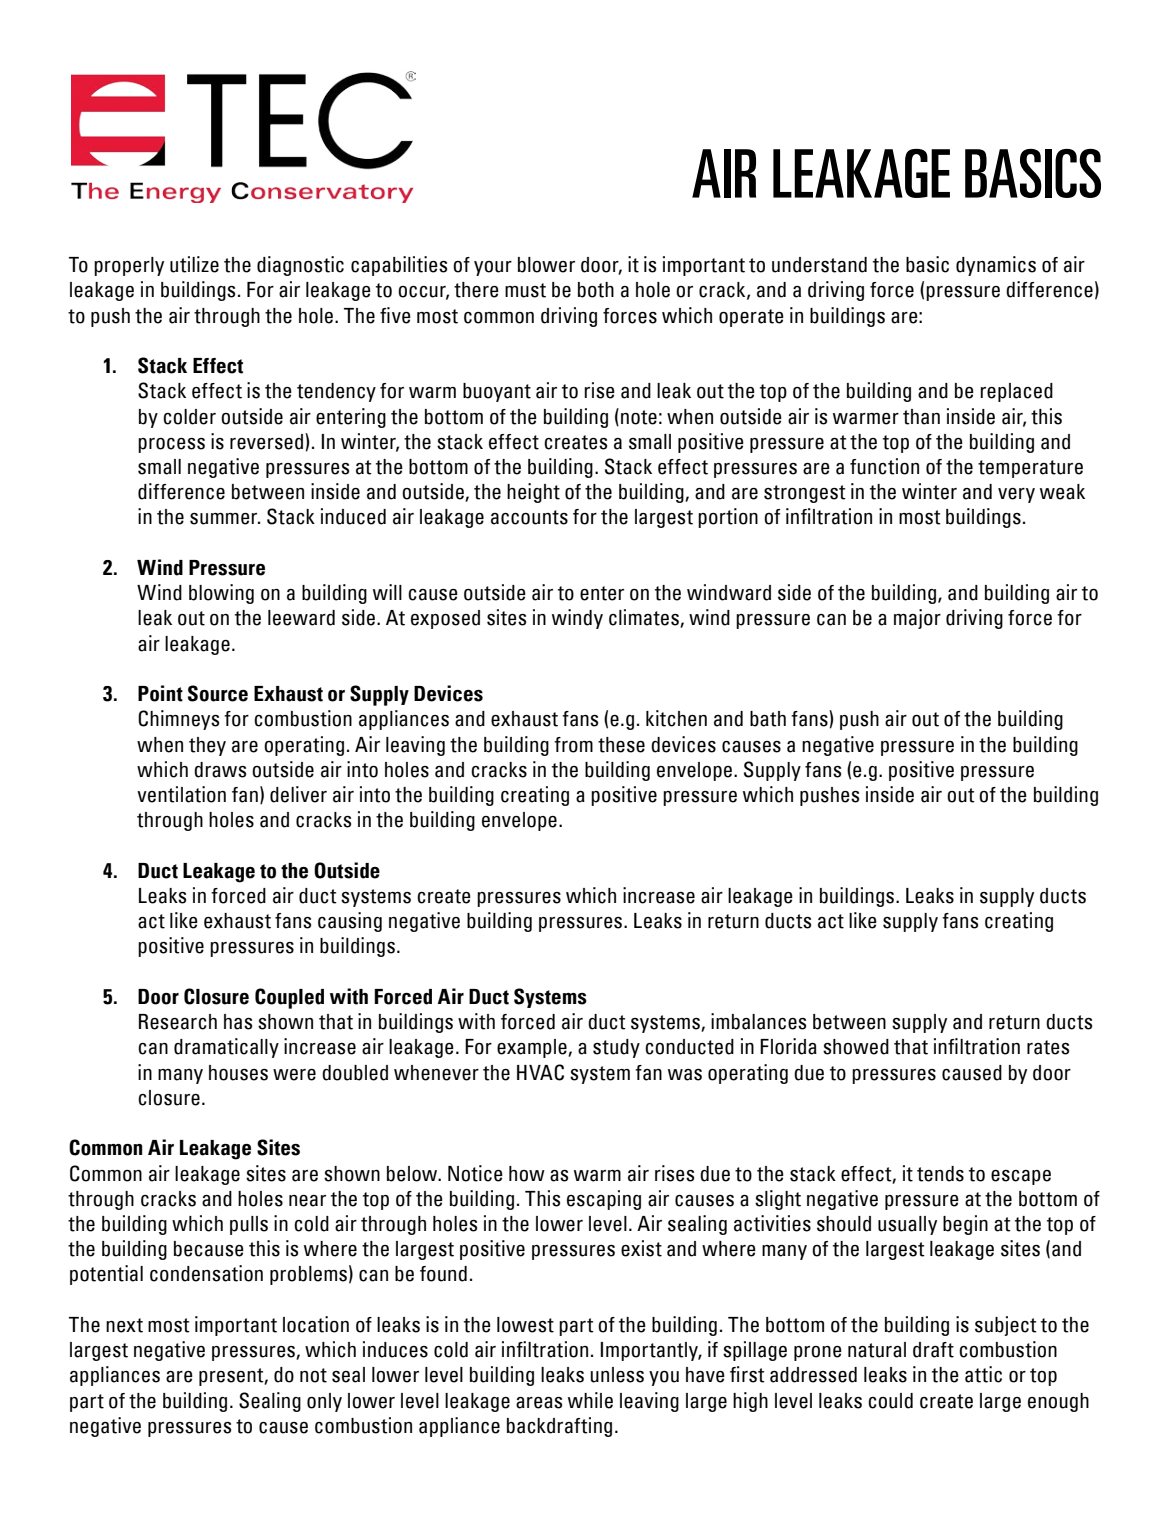  What do you see at coordinates (324, 1402) in the screenshot?
I see `only` at bounding box center [324, 1402].
